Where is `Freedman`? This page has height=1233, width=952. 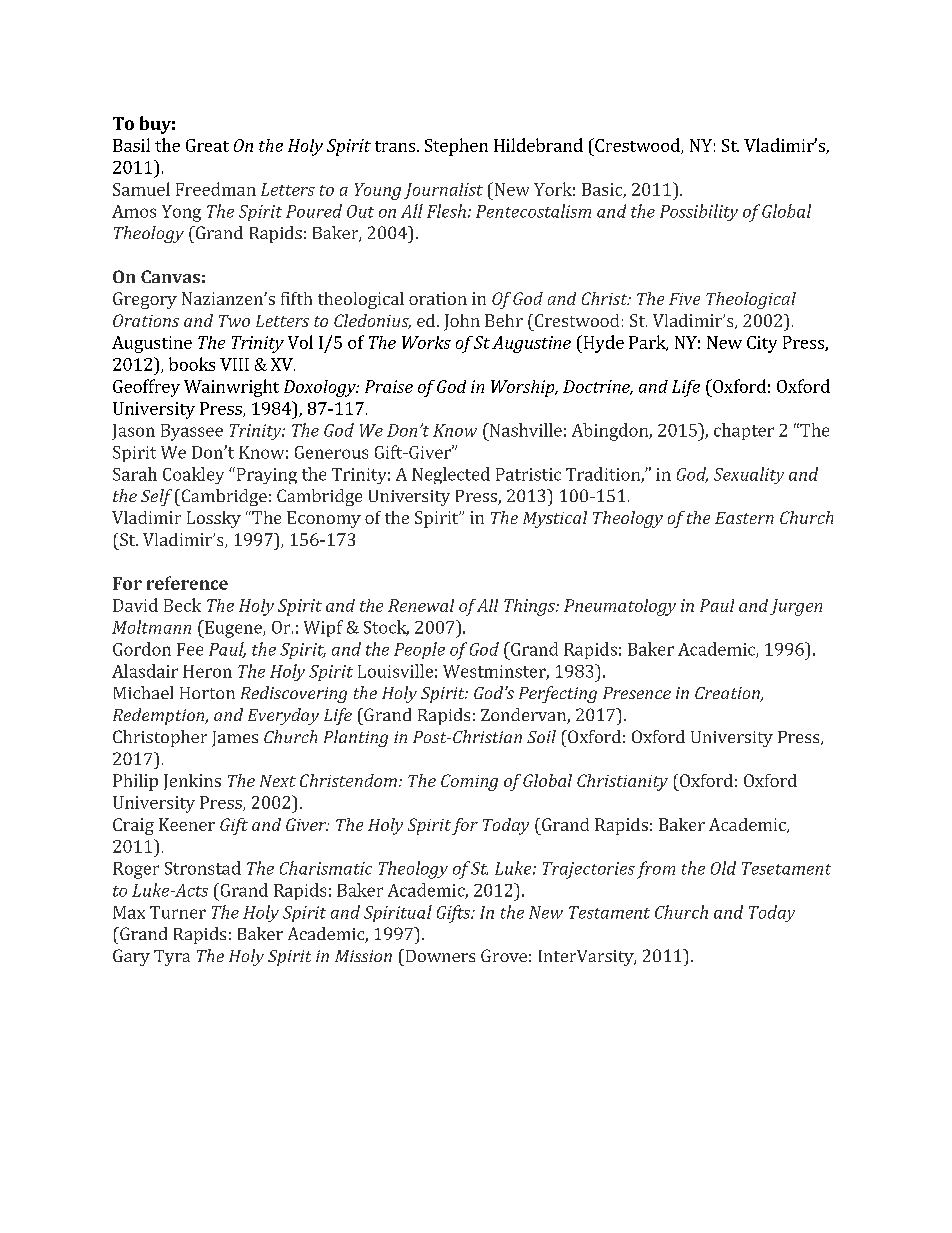 Freedman is located at coordinates (216, 189).
